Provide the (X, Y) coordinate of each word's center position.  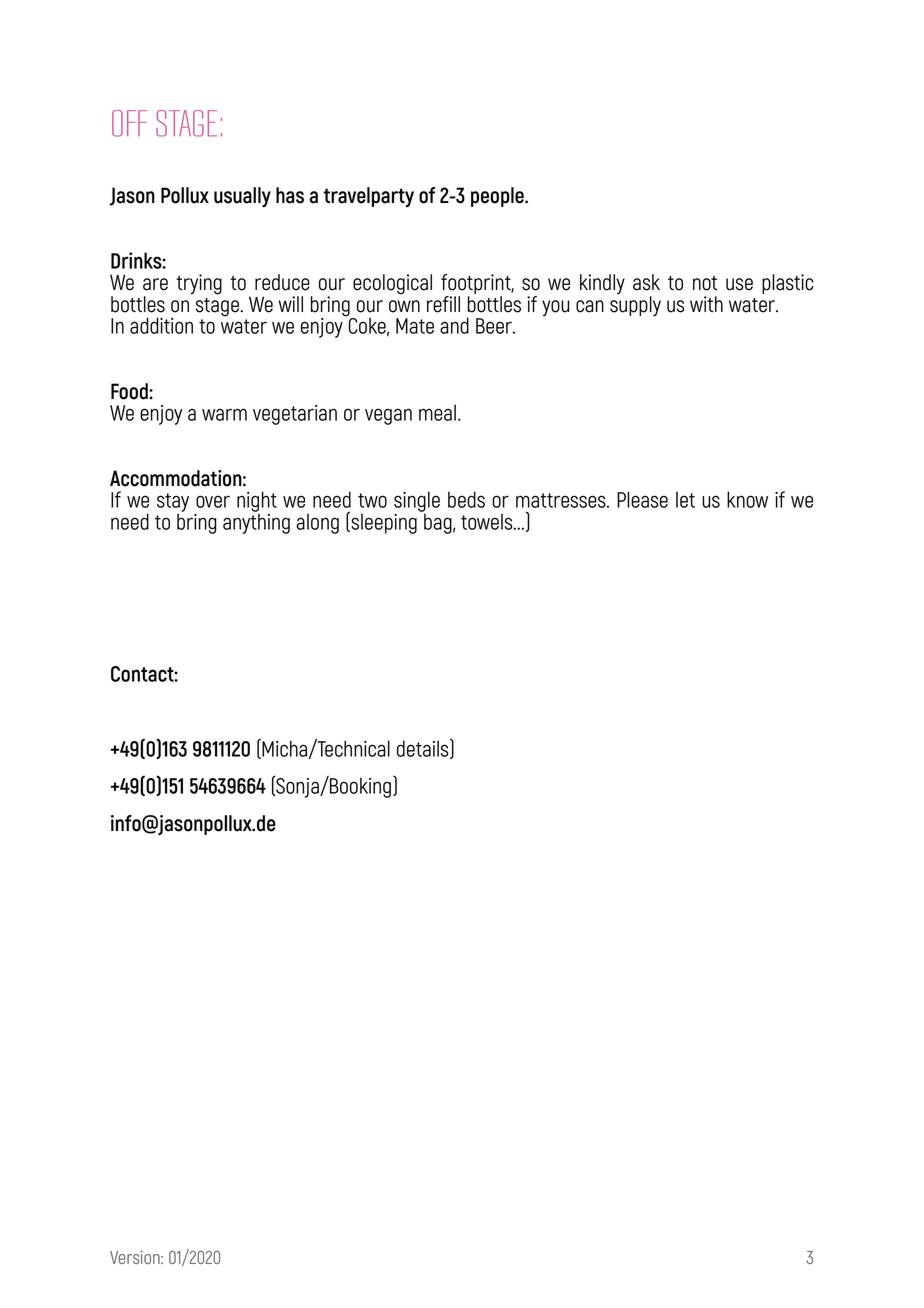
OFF (129, 123)
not (705, 283)
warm (224, 414)
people (498, 197)
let (685, 499)
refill (443, 304)
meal (437, 412)
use (739, 284)
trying (199, 284)
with (706, 304)
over (213, 501)
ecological (392, 284)
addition (161, 325)
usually (242, 197)
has (290, 195)
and (454, 325)
